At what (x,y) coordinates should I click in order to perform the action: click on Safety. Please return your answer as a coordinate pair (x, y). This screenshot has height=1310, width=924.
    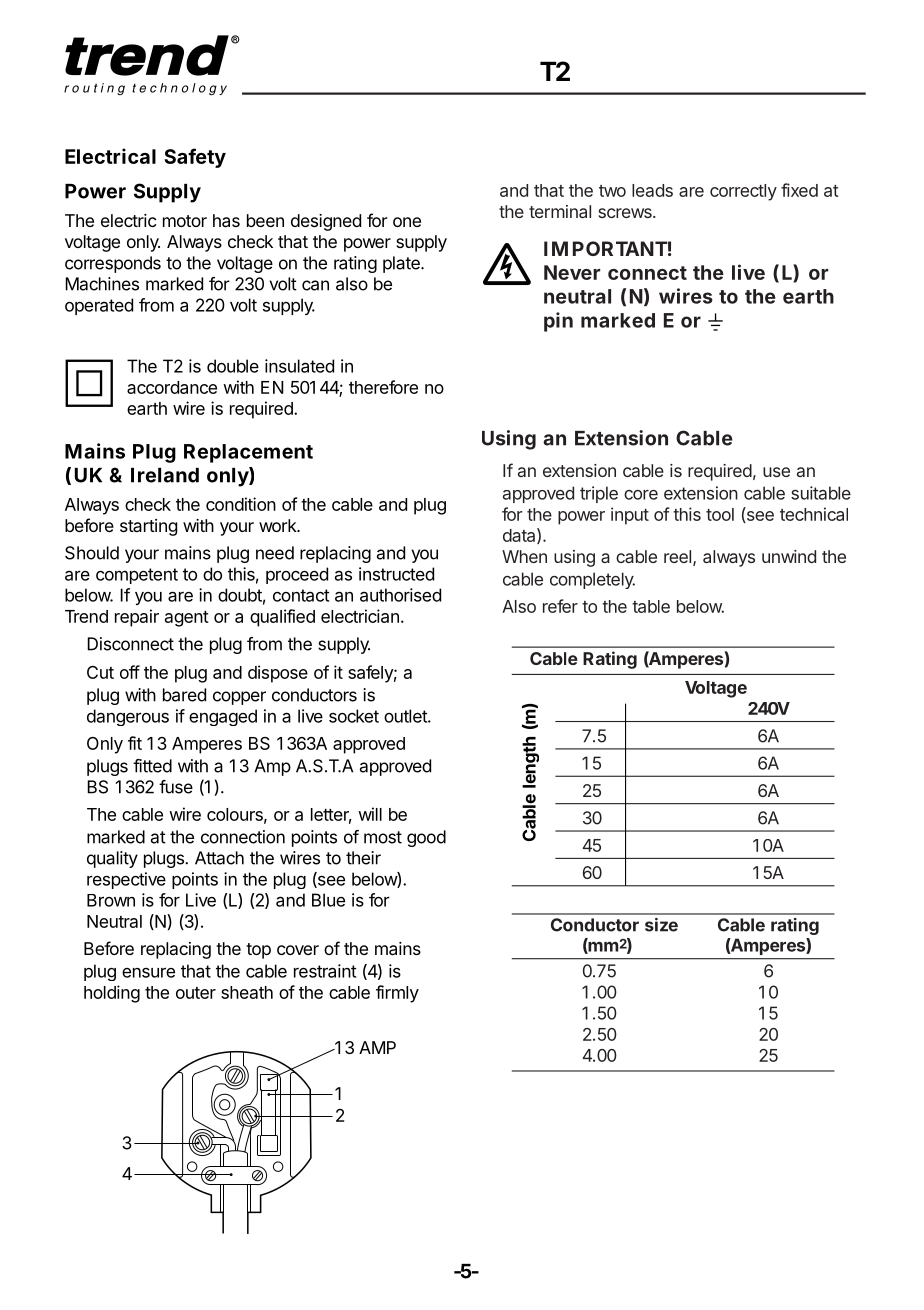
    Looking at the image, I should click on (195, 158).
